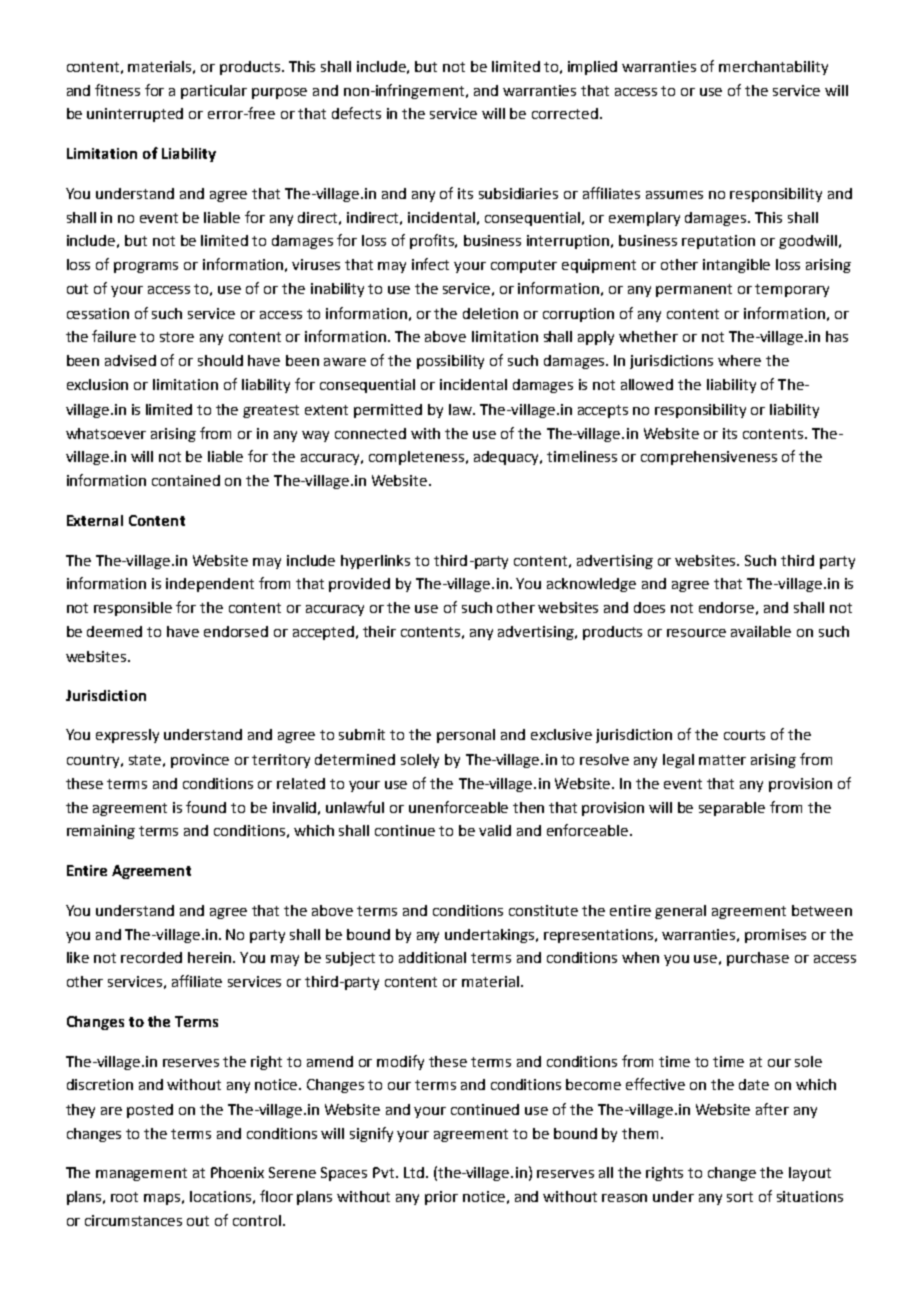  Describe the element at coordinates (356, 113) in the image. I see `defects` at that location.
